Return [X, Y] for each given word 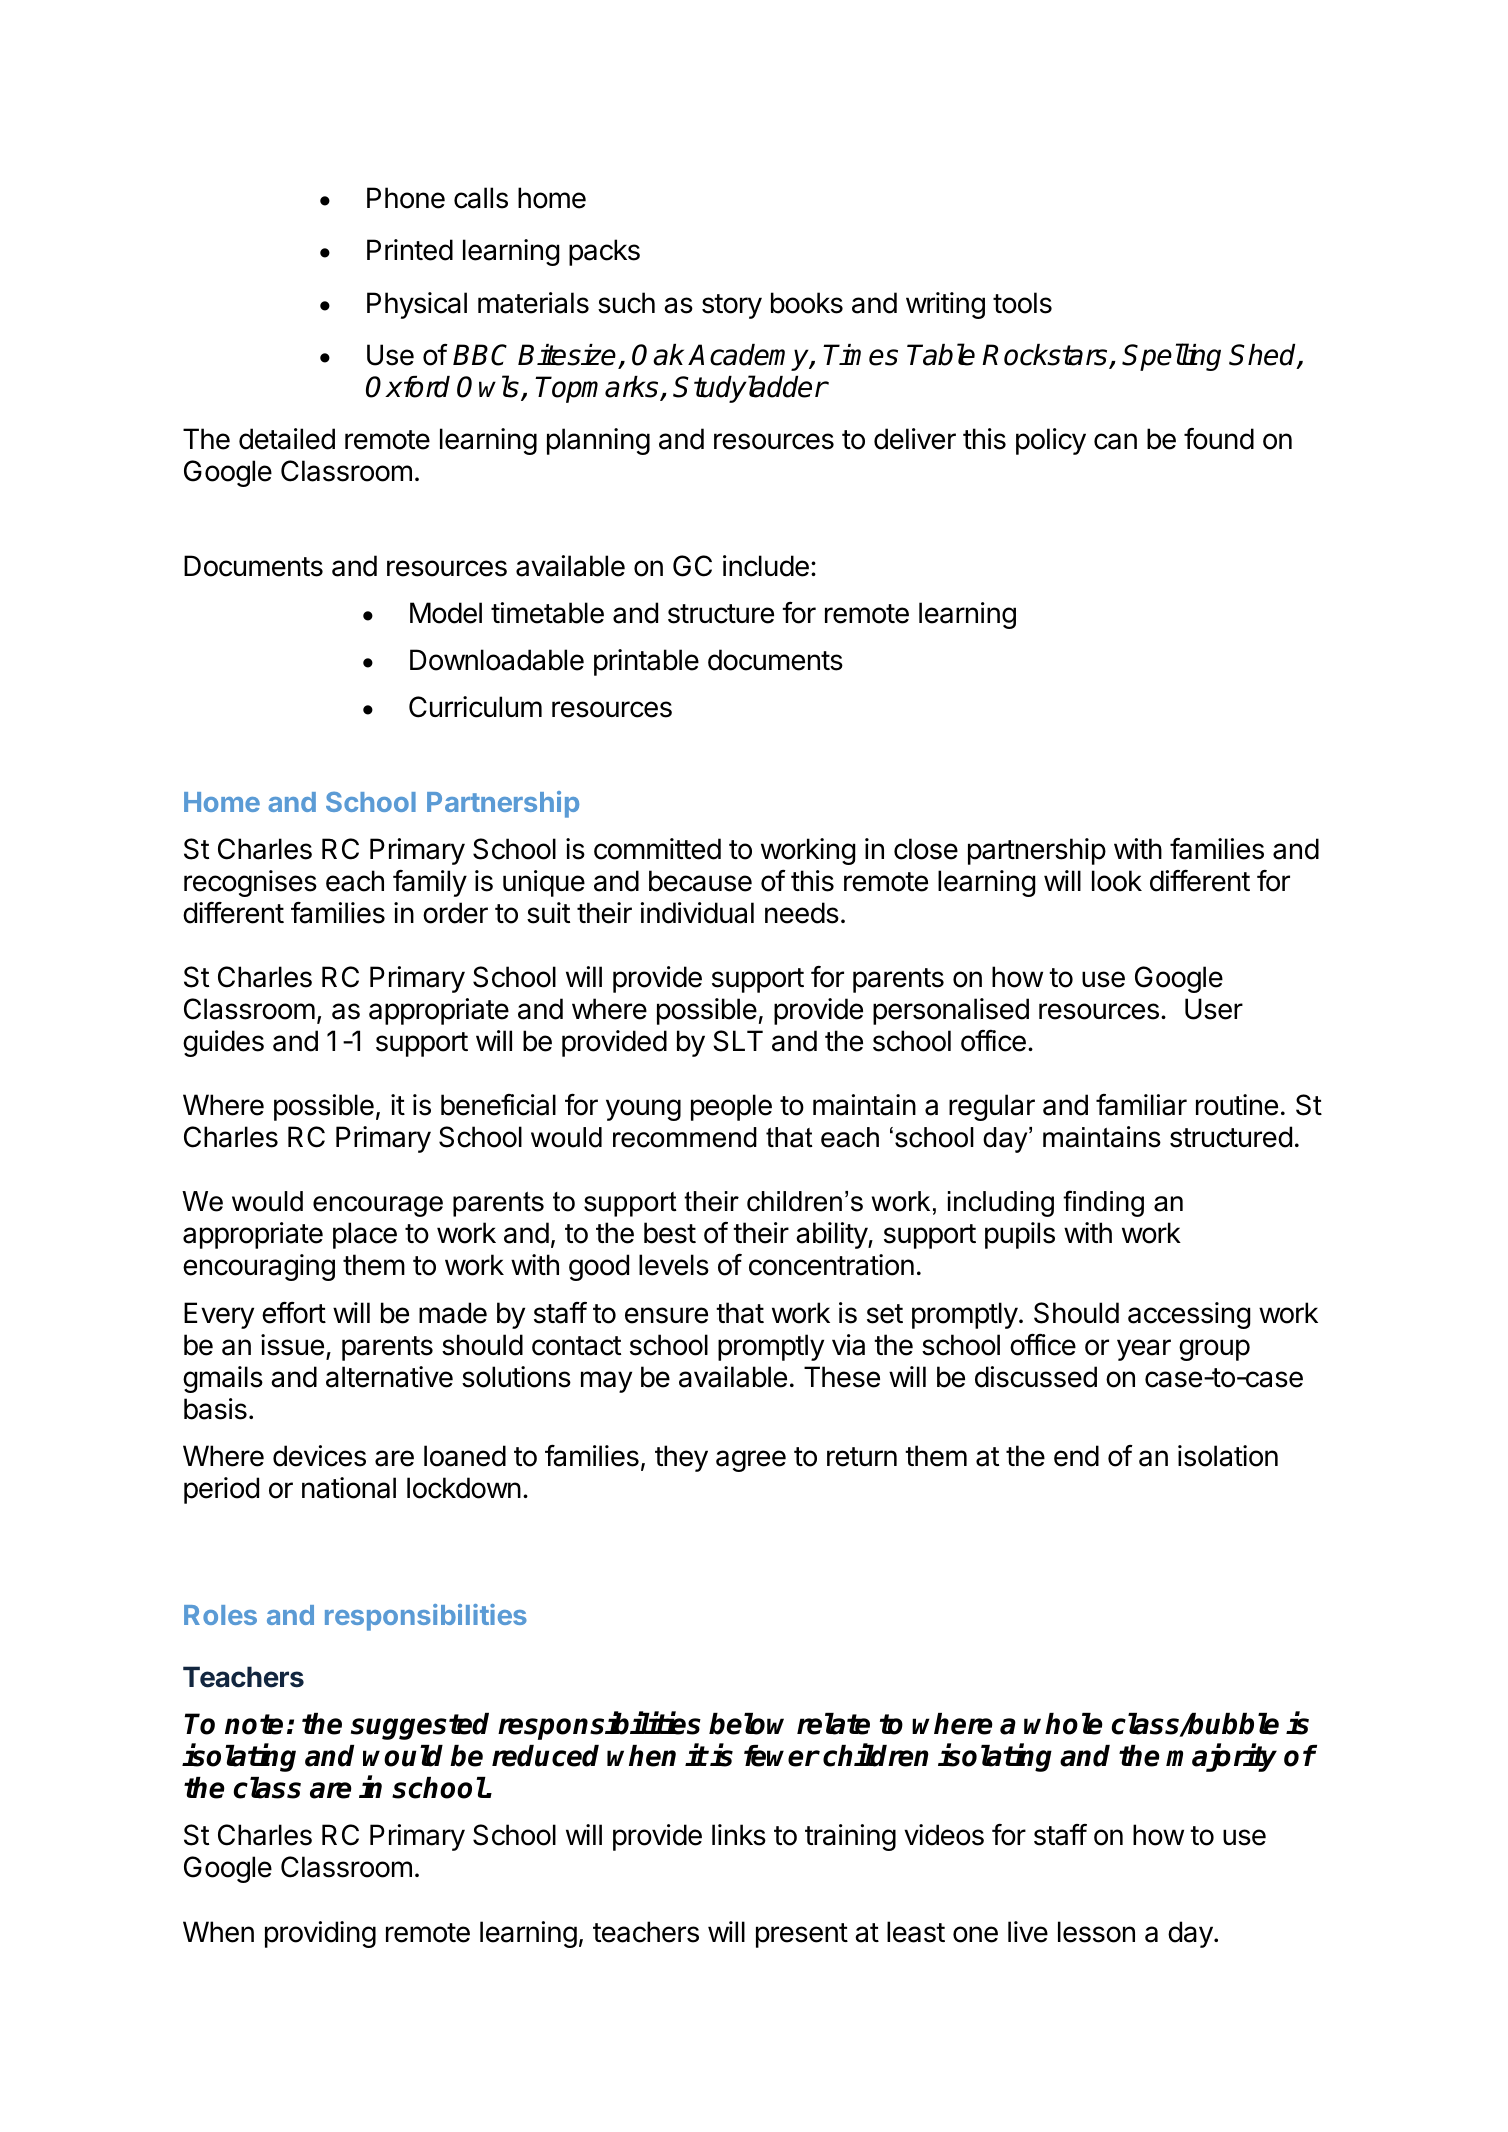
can [1115, 441]
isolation [1228, 1456]
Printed [410, 250]
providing [320, 1934]
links [739, 1835]
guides [223, 1043]
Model [446, 613]
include [766, 566]
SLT [738, 1041]
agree [751, 1461]
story [732, 306]
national [349, 1488]
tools [1022, 303]
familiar [1141, 1105]
